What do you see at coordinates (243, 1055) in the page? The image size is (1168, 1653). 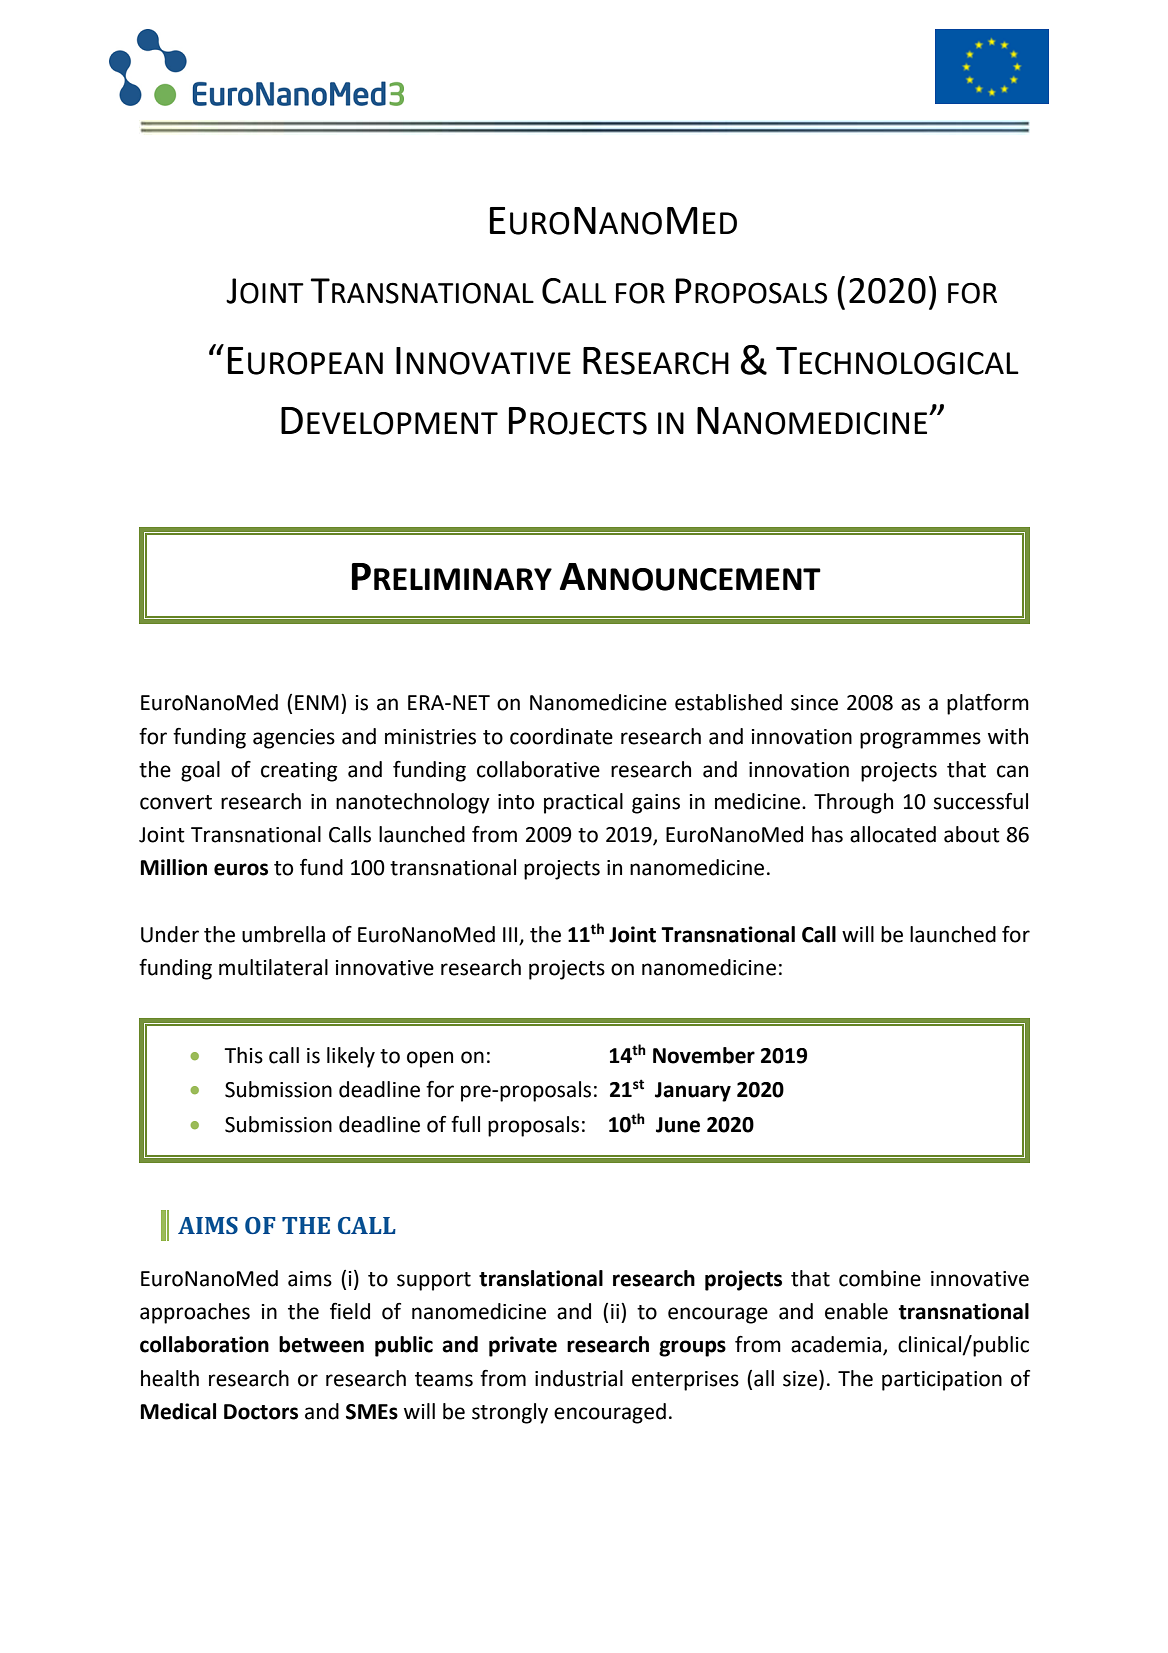 I see `This` at bounding box center [243, 1055].
